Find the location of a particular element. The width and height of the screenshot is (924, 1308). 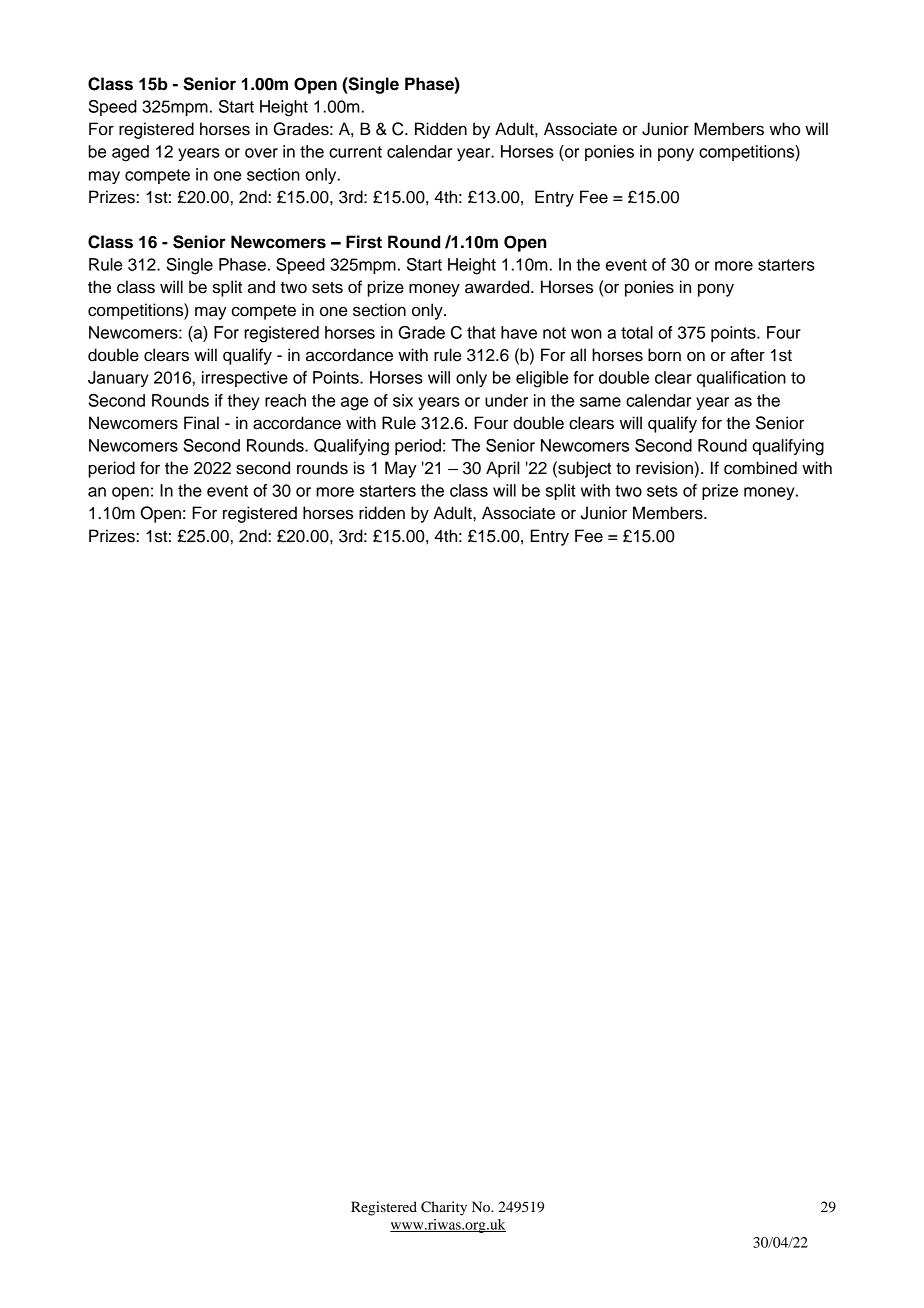

under is located at coordinates (506, 400).
